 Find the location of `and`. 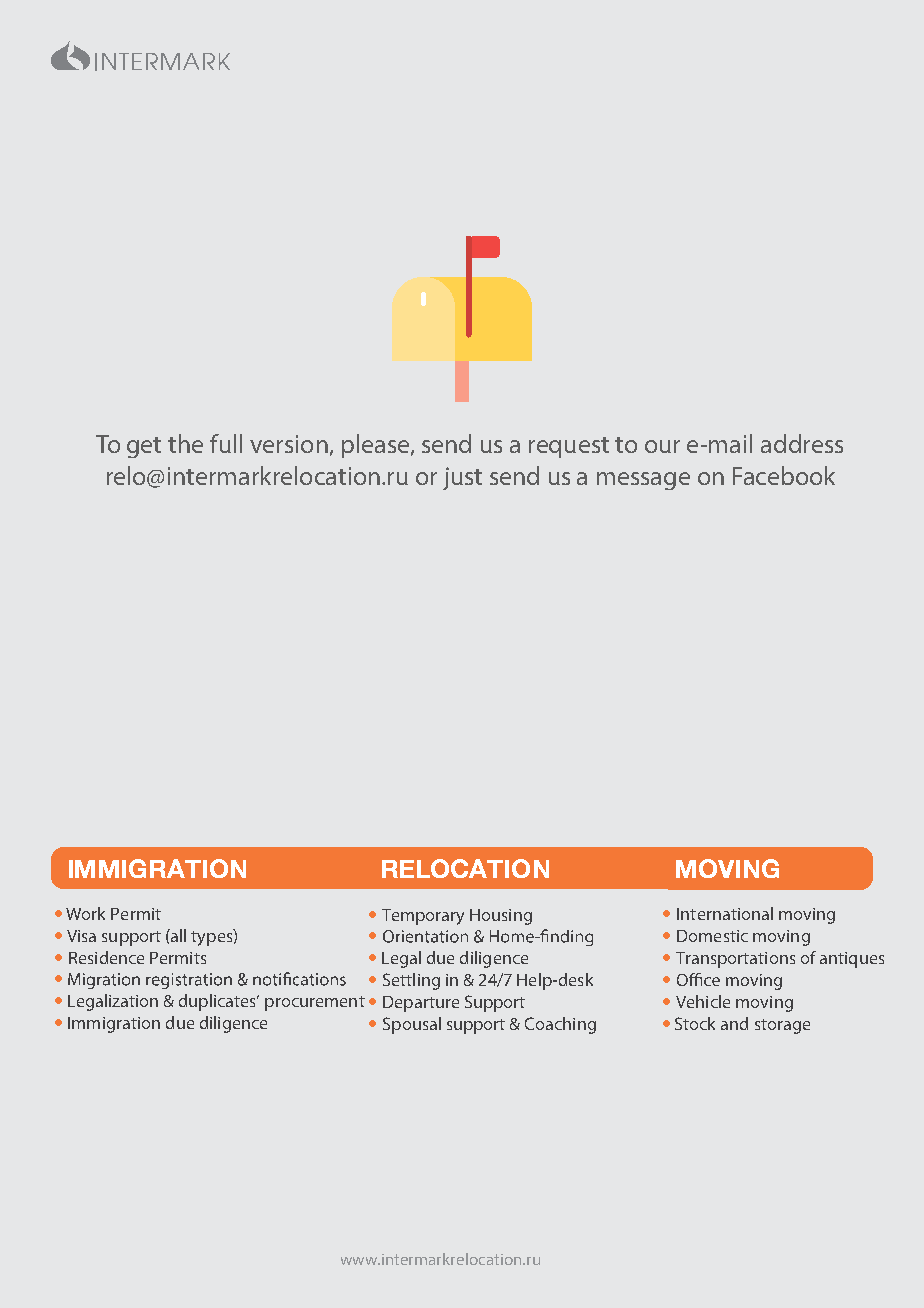

and is located at coordinates (734, 1023).
